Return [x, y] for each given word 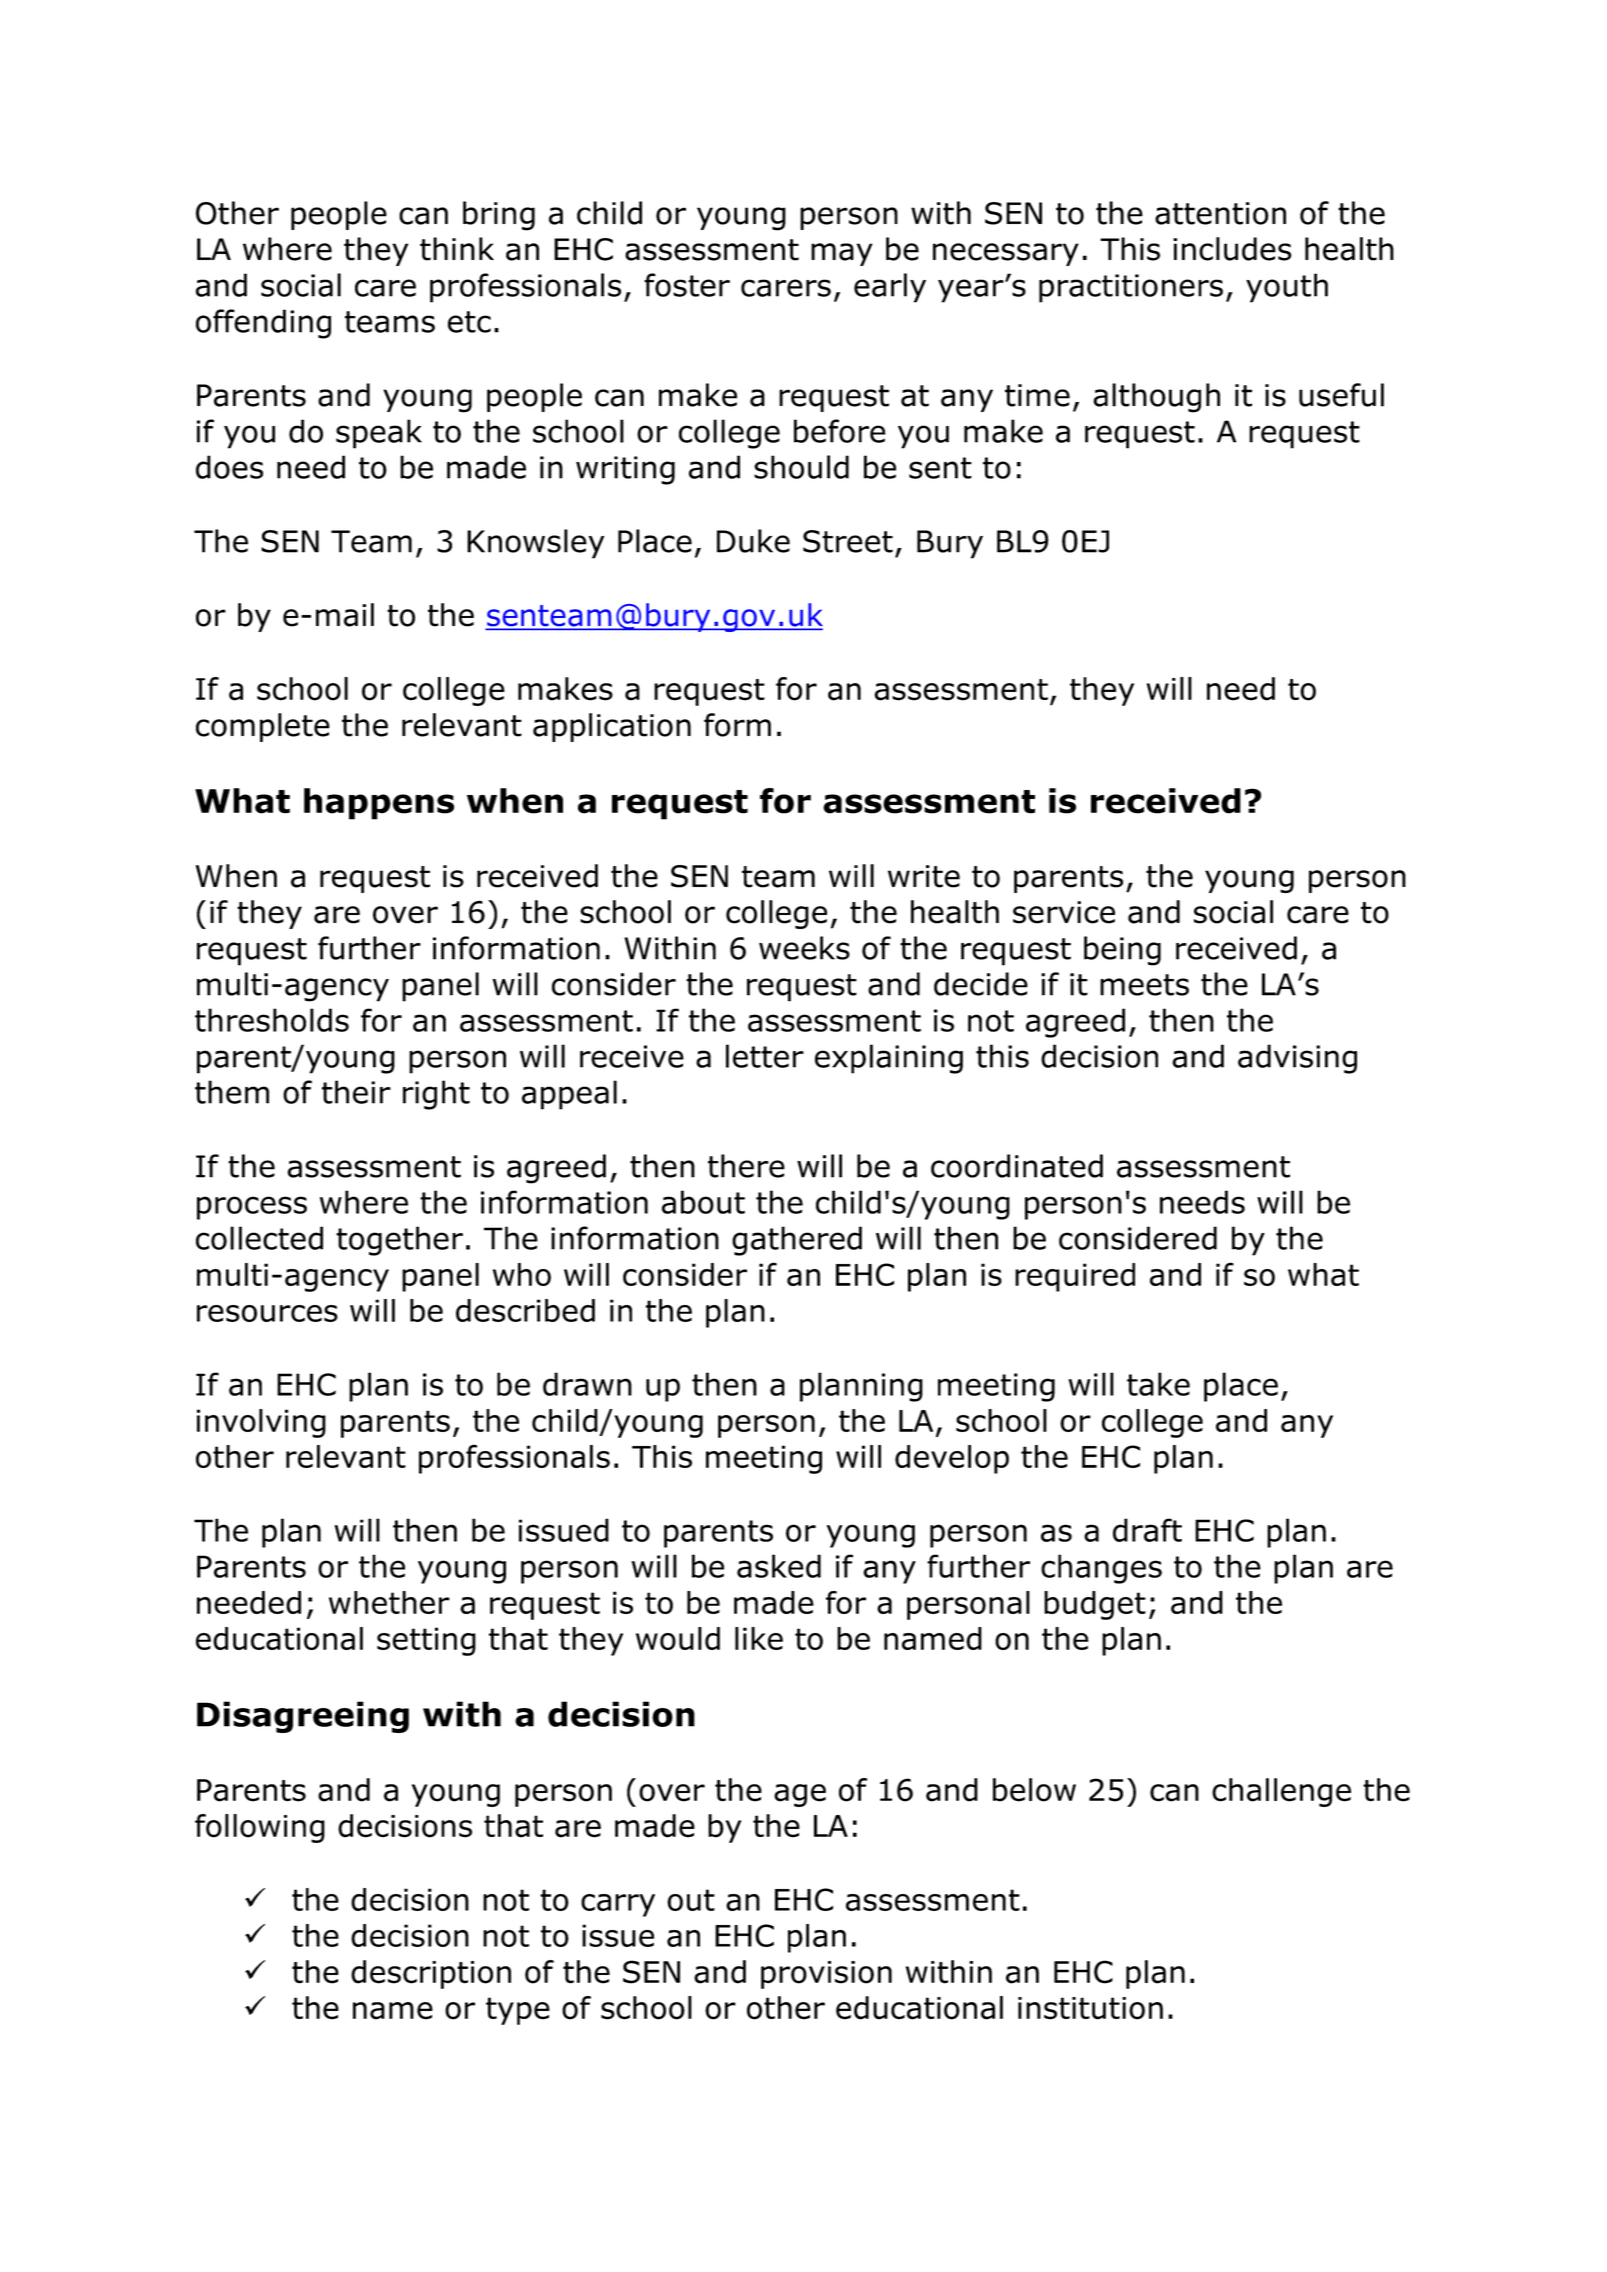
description [431, 1974]
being [1122, 951]
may [842, 254]
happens [379, 804]
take [1158, 1384]
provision [826, 1975]
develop [952, 1459]
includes [1232, 249]
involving [261, 1423]
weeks [804, 948]
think [457, 249]
